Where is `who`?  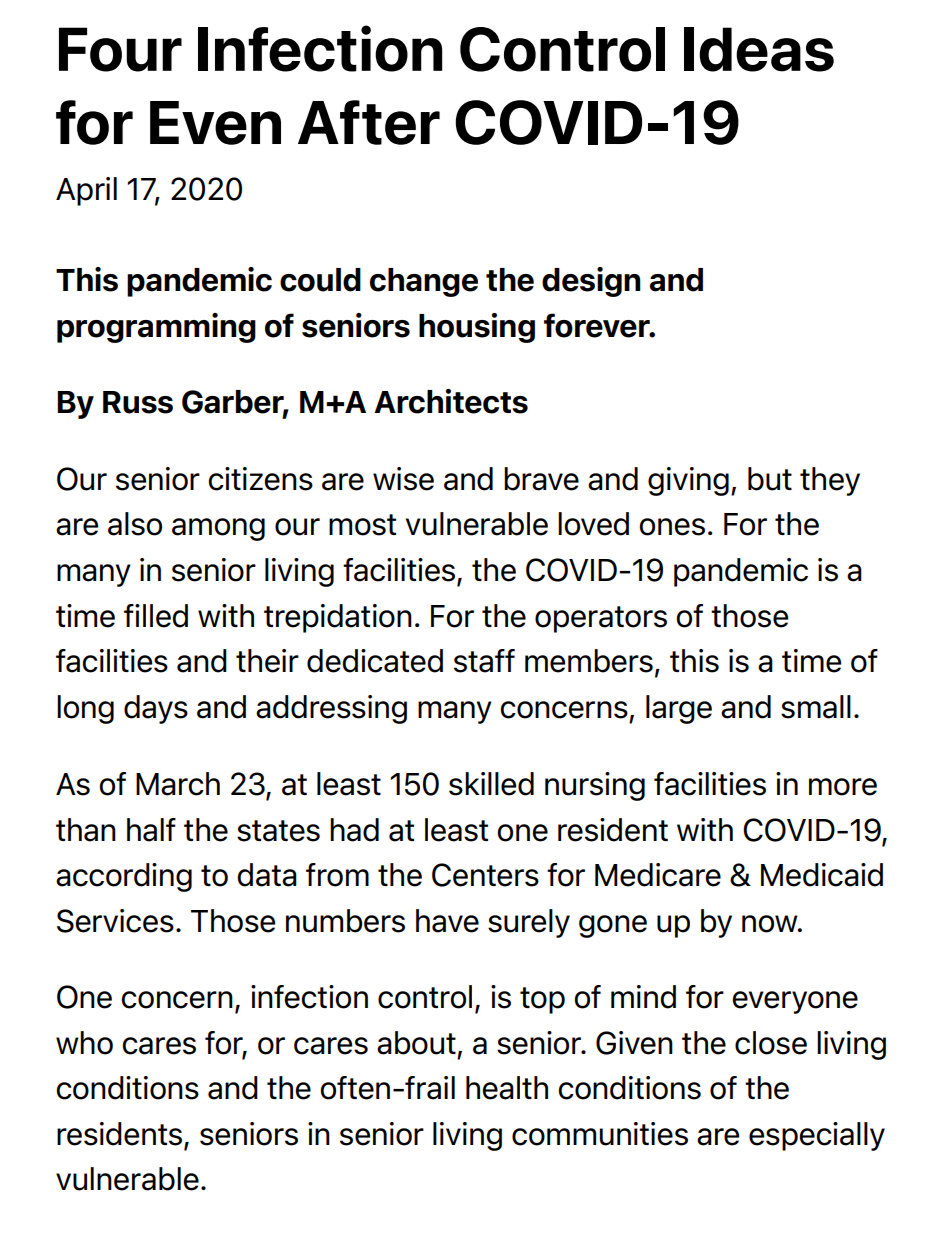 who is located at coordinates (84, 1043).
